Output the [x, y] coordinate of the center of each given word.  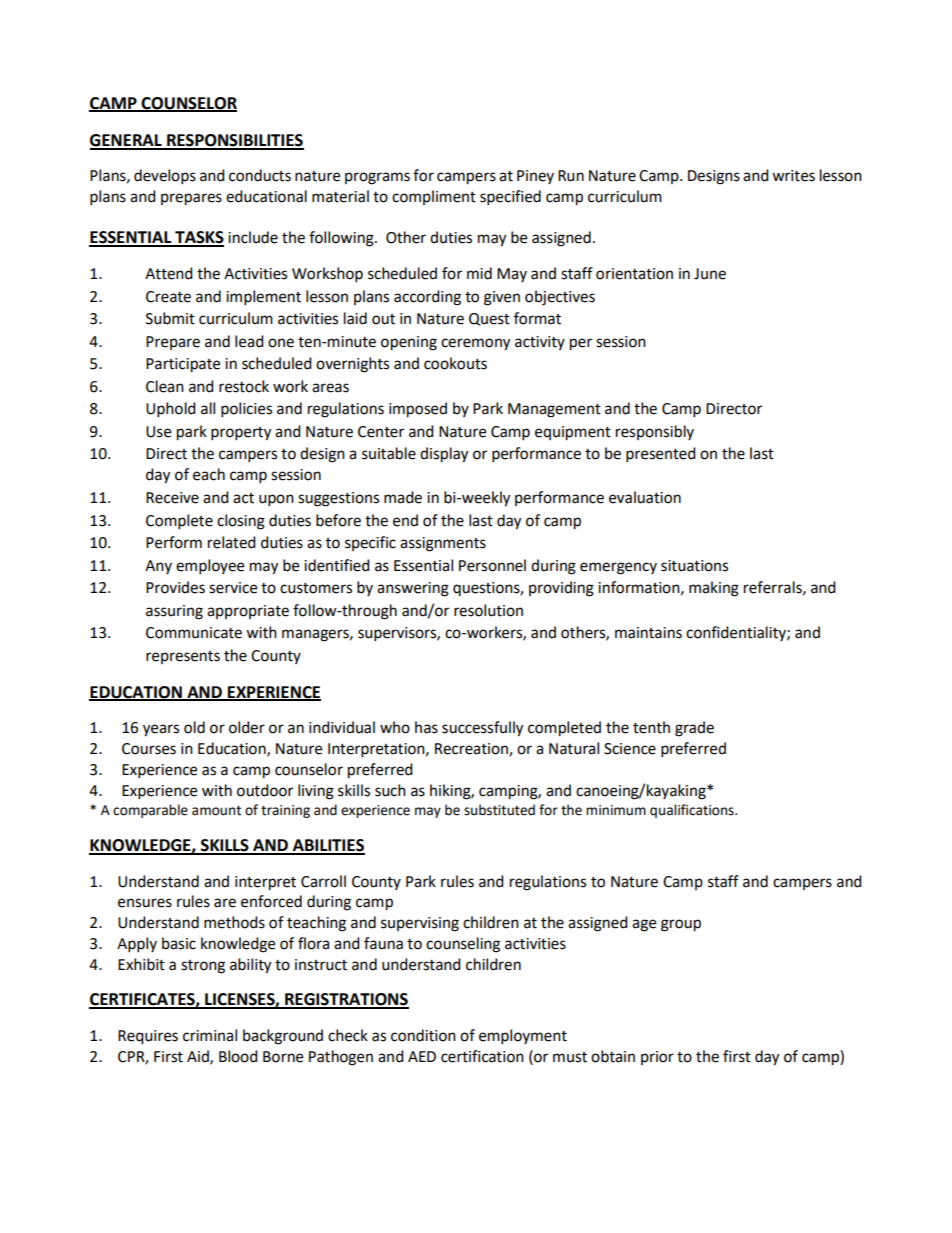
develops [165, 177]
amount [216, 811]
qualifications [693, 811]
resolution [488, 610]
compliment [434, 197]
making [714, 589]
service [233, 588]
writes [793, 176]
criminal [210, 1035]
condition [423, 1035]
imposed [418, 410]
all [208, 408]
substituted [499, 810]
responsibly [655, 432]
